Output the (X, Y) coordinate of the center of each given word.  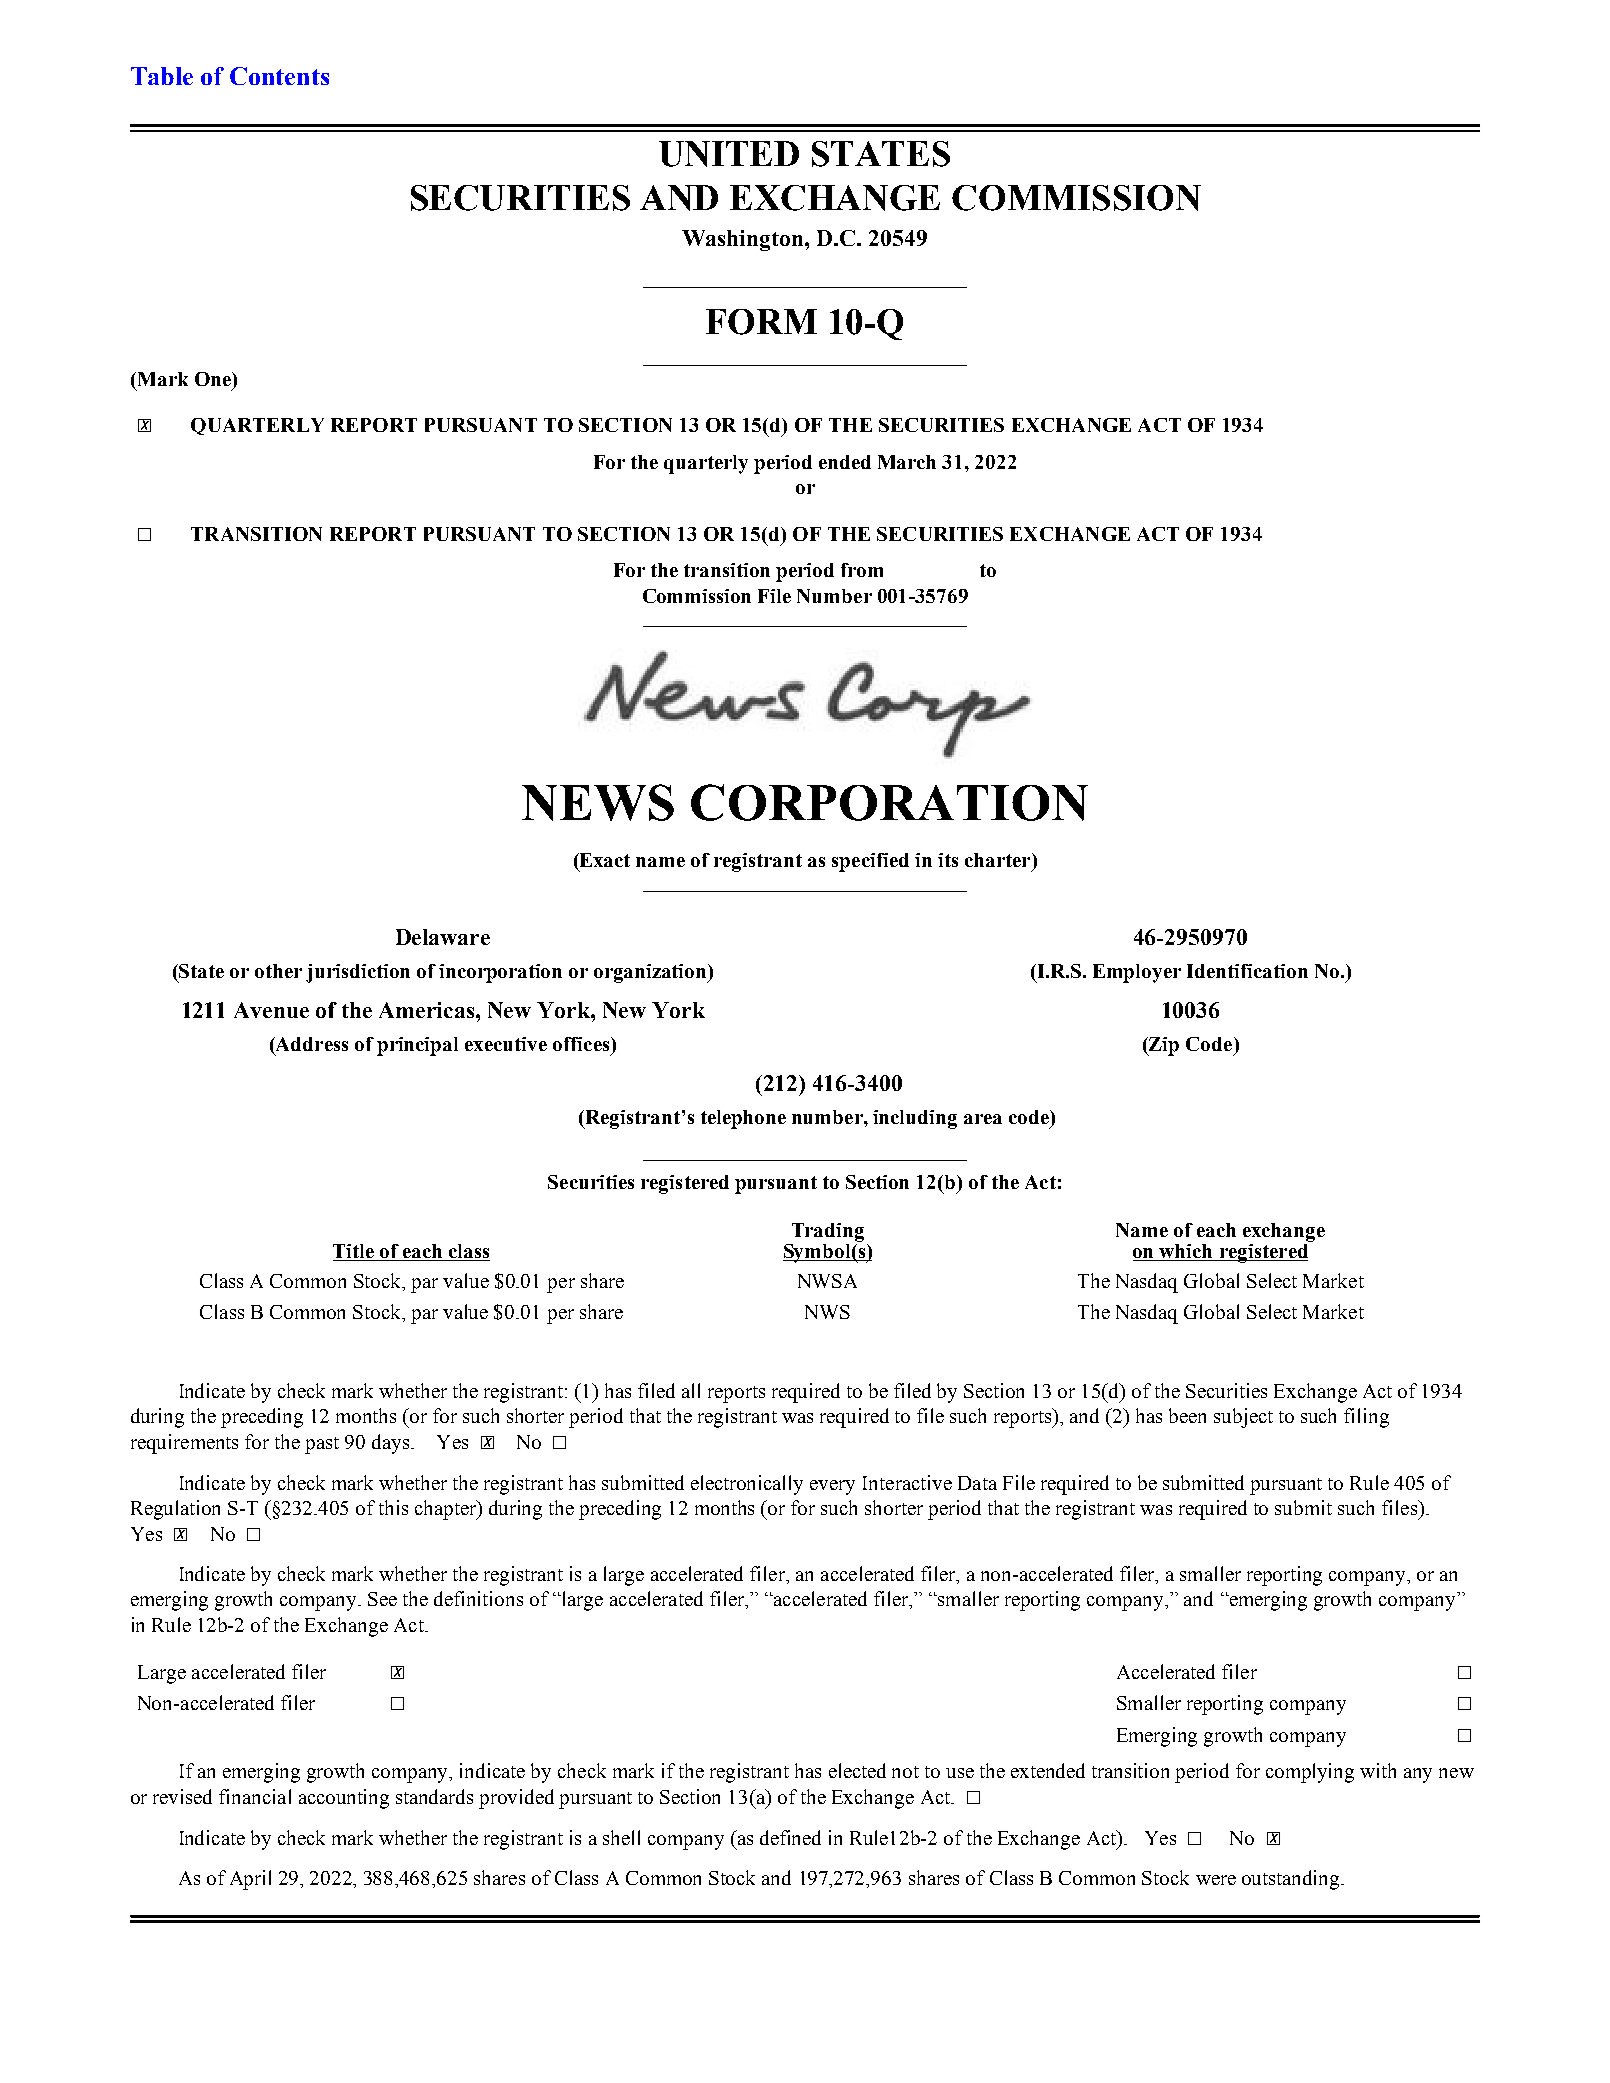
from (862, 570)
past (322, 1445)
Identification (1247, 971)
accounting (344, 1799)
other (278, 971)
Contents (279, 76)
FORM (761, 322)
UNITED (729, 154)
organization (651, 973)
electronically (747, 1485)
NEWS (598, 802)
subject (1243, 1418)
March (907, 462)
